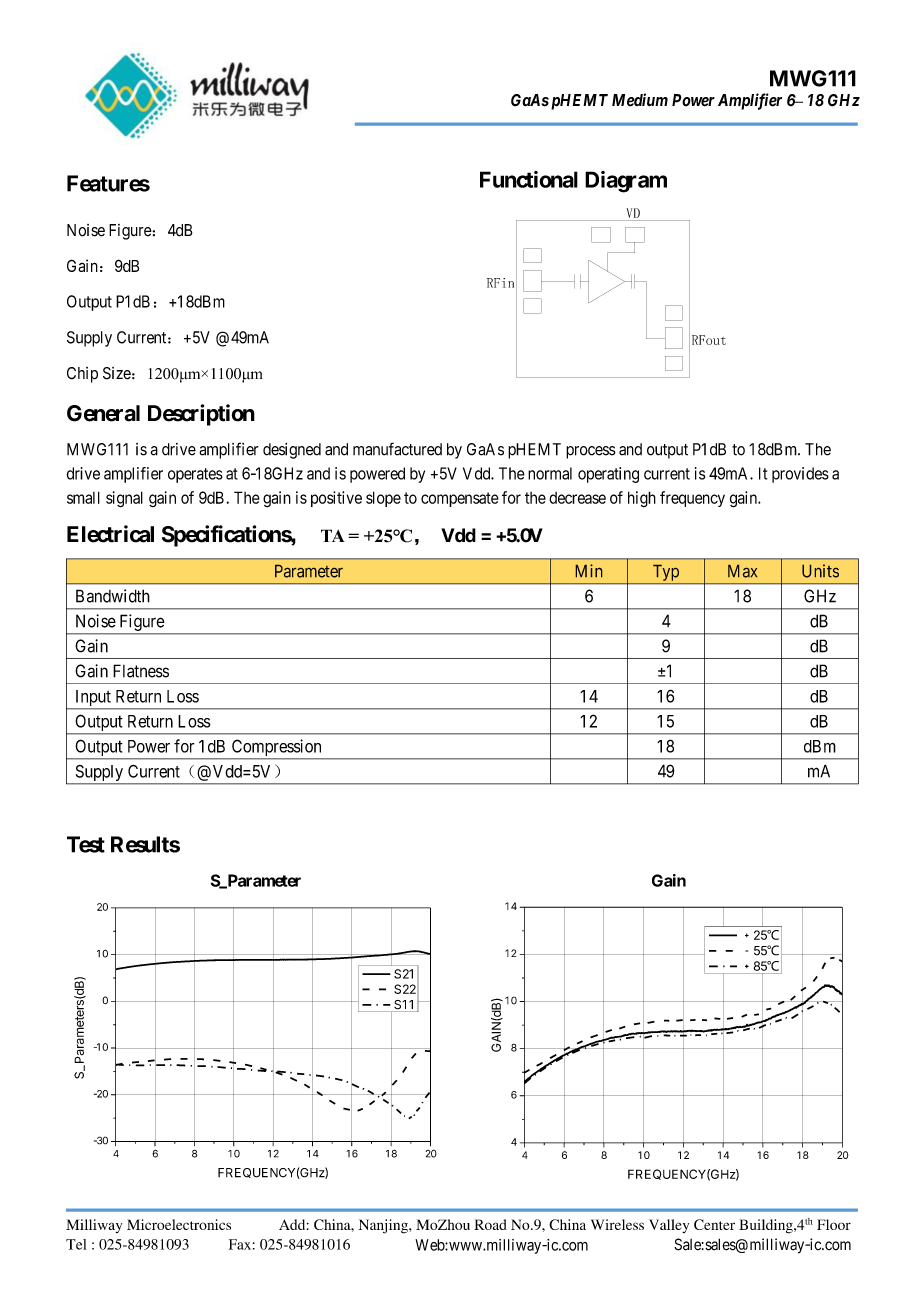 Image resolution: width=924 pixels, height=1308 pixels. Describe the element at coordinates (800, 475) in the page. I see `provides` at that location.
